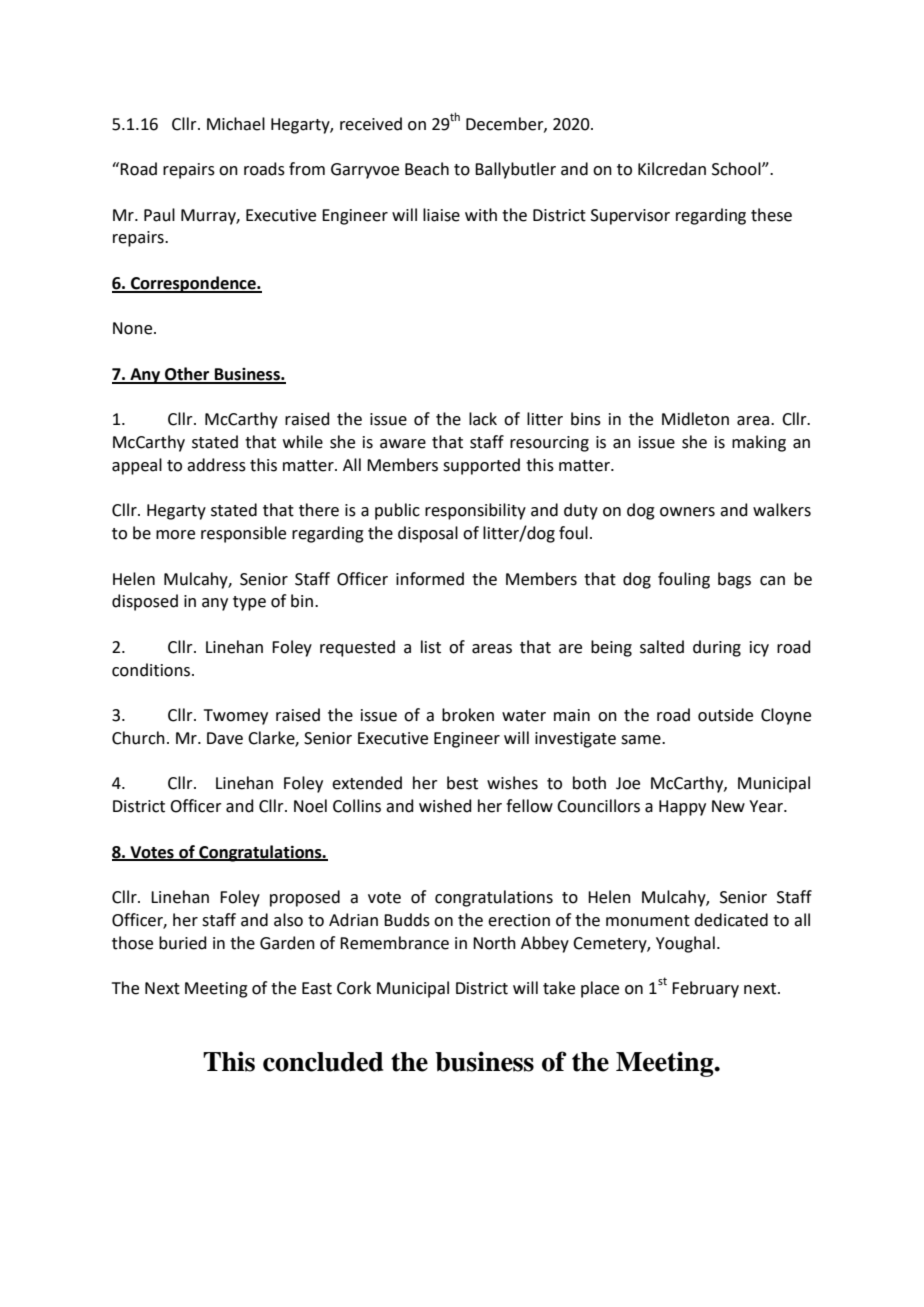  Describe the element at coordinates (323, 1062) in the screenshot. I see `concluded` at that location.
